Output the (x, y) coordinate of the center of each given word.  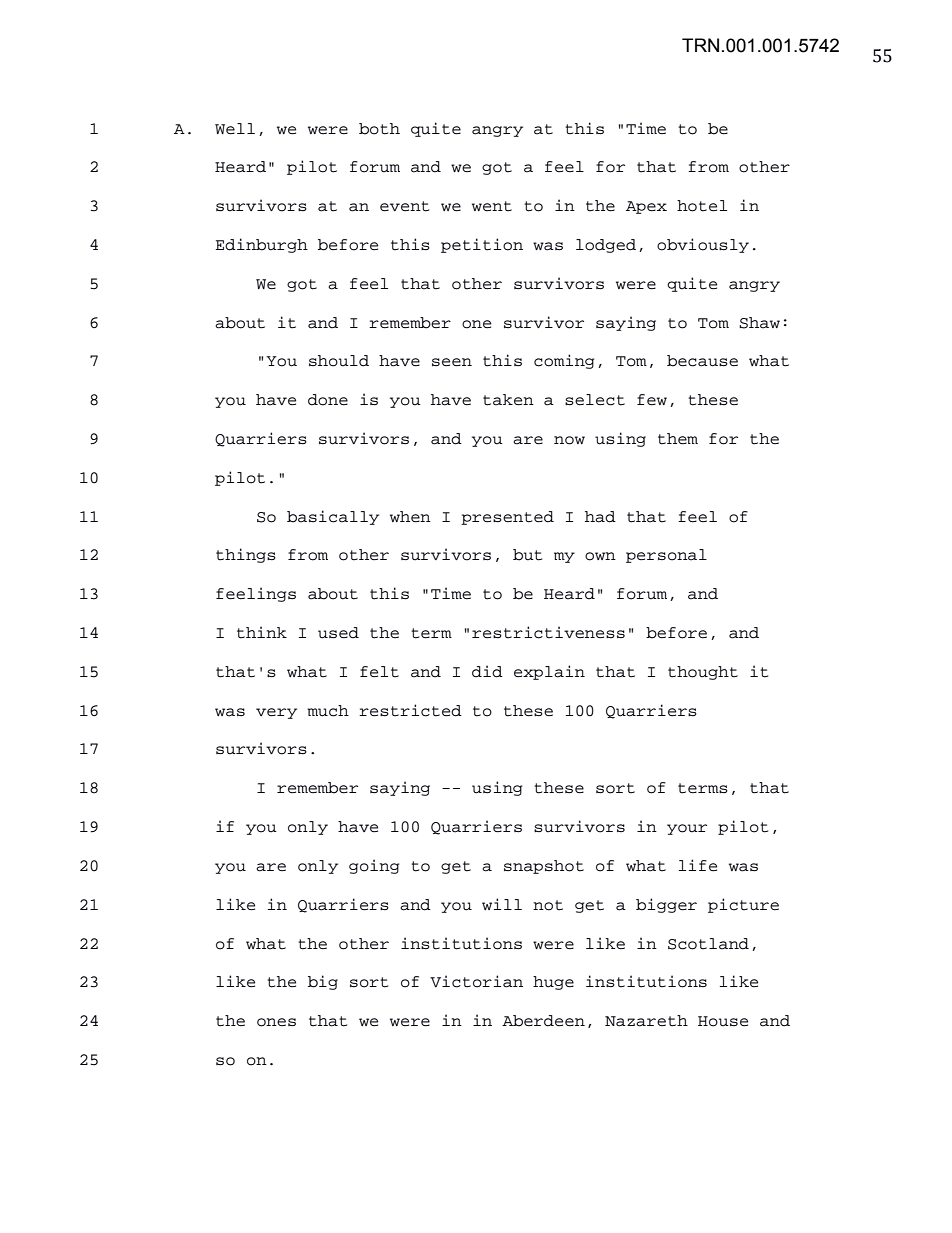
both (379, 129)
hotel (702, 206)
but (527, 555)
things (246, 555)
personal (666, 556)
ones (276, 1022)
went (492, 206)
